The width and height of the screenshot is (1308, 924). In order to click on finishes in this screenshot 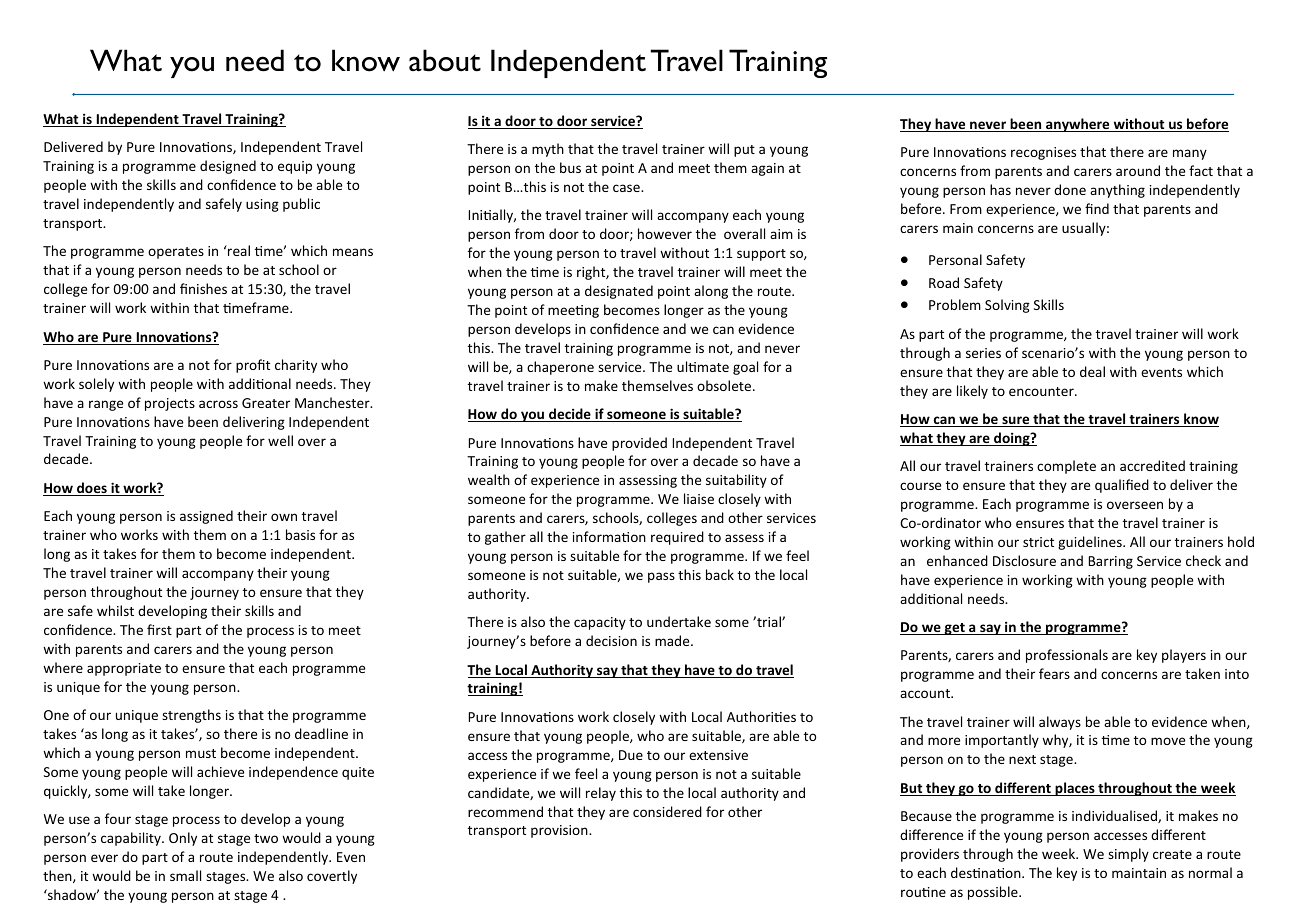, I will do `click(203, 288)`.
